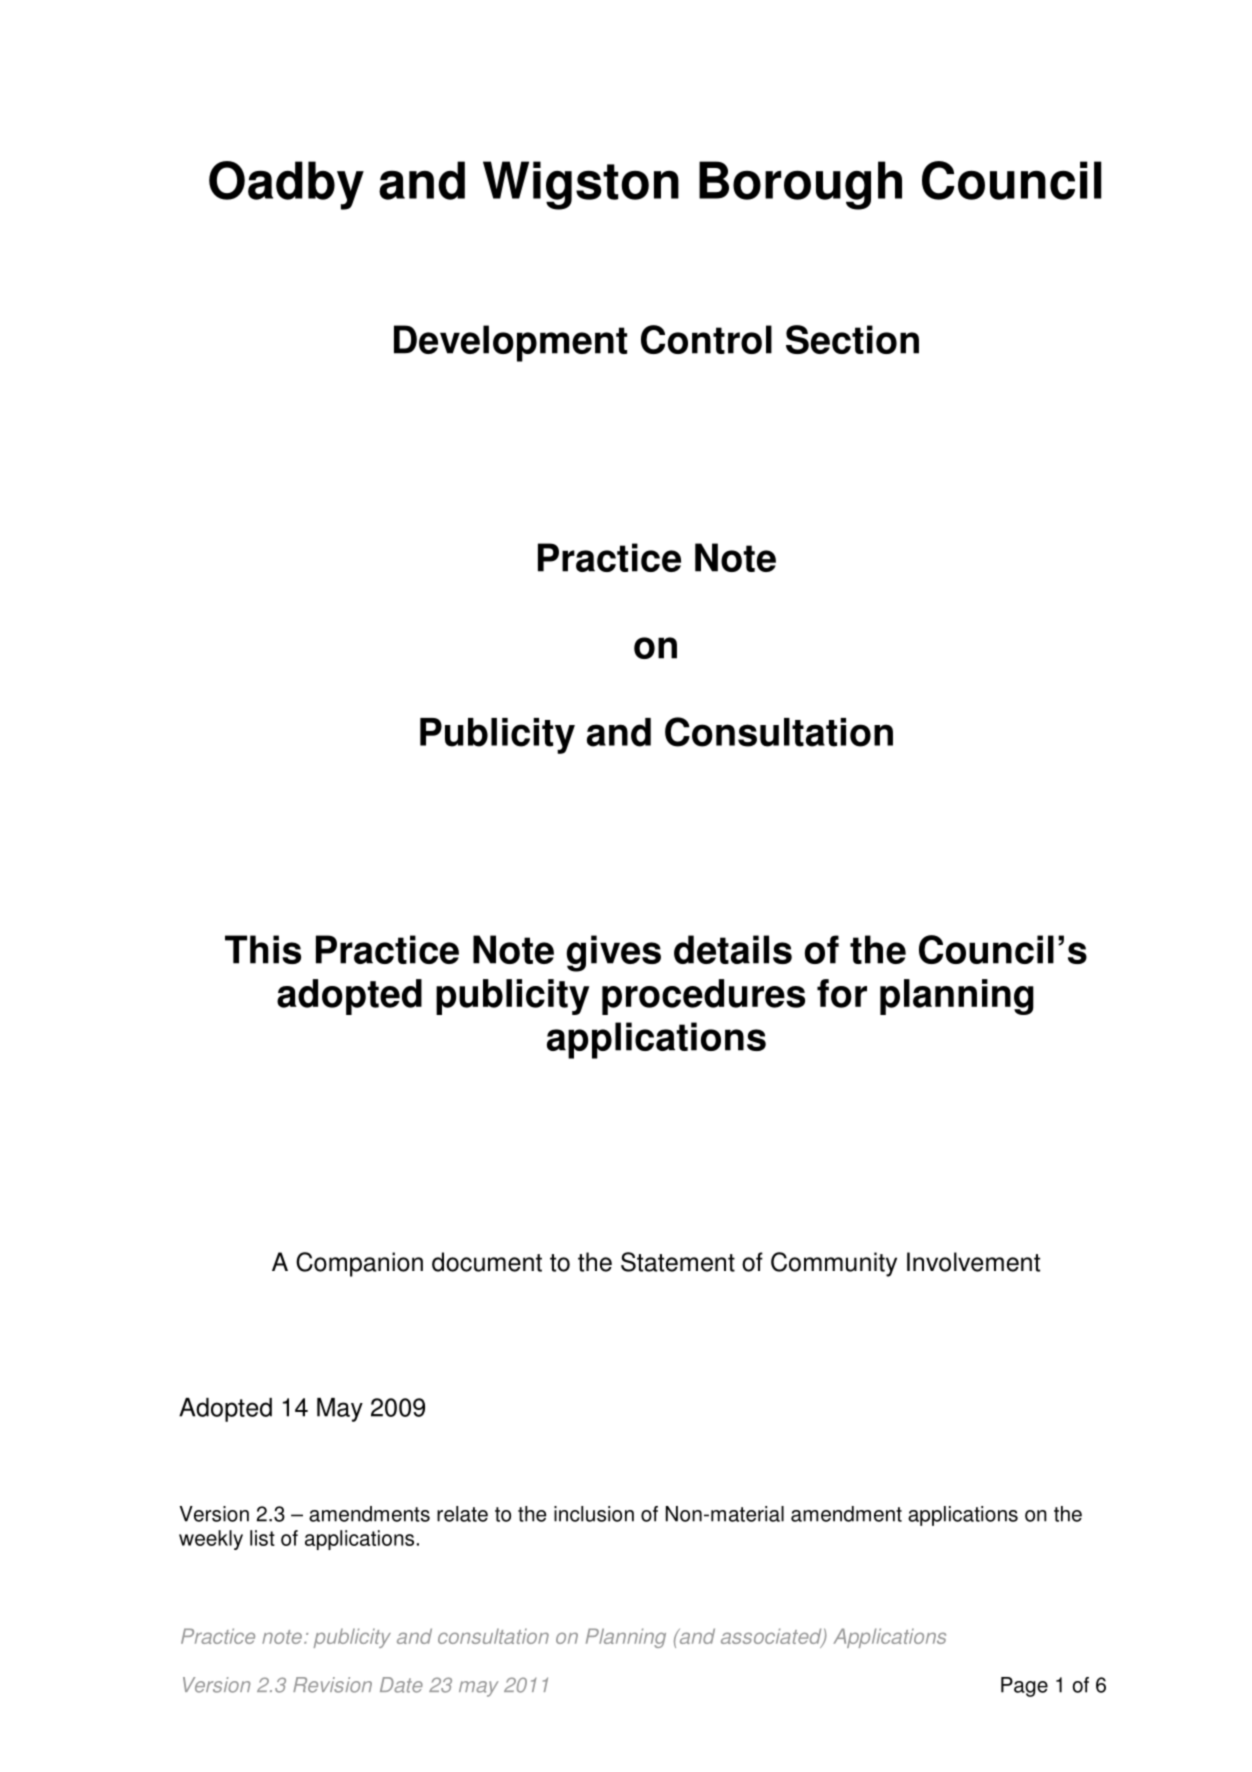 The width and height of the screenshot is (1252, 1772). I want to click on Page, so click(1024, 1687).
